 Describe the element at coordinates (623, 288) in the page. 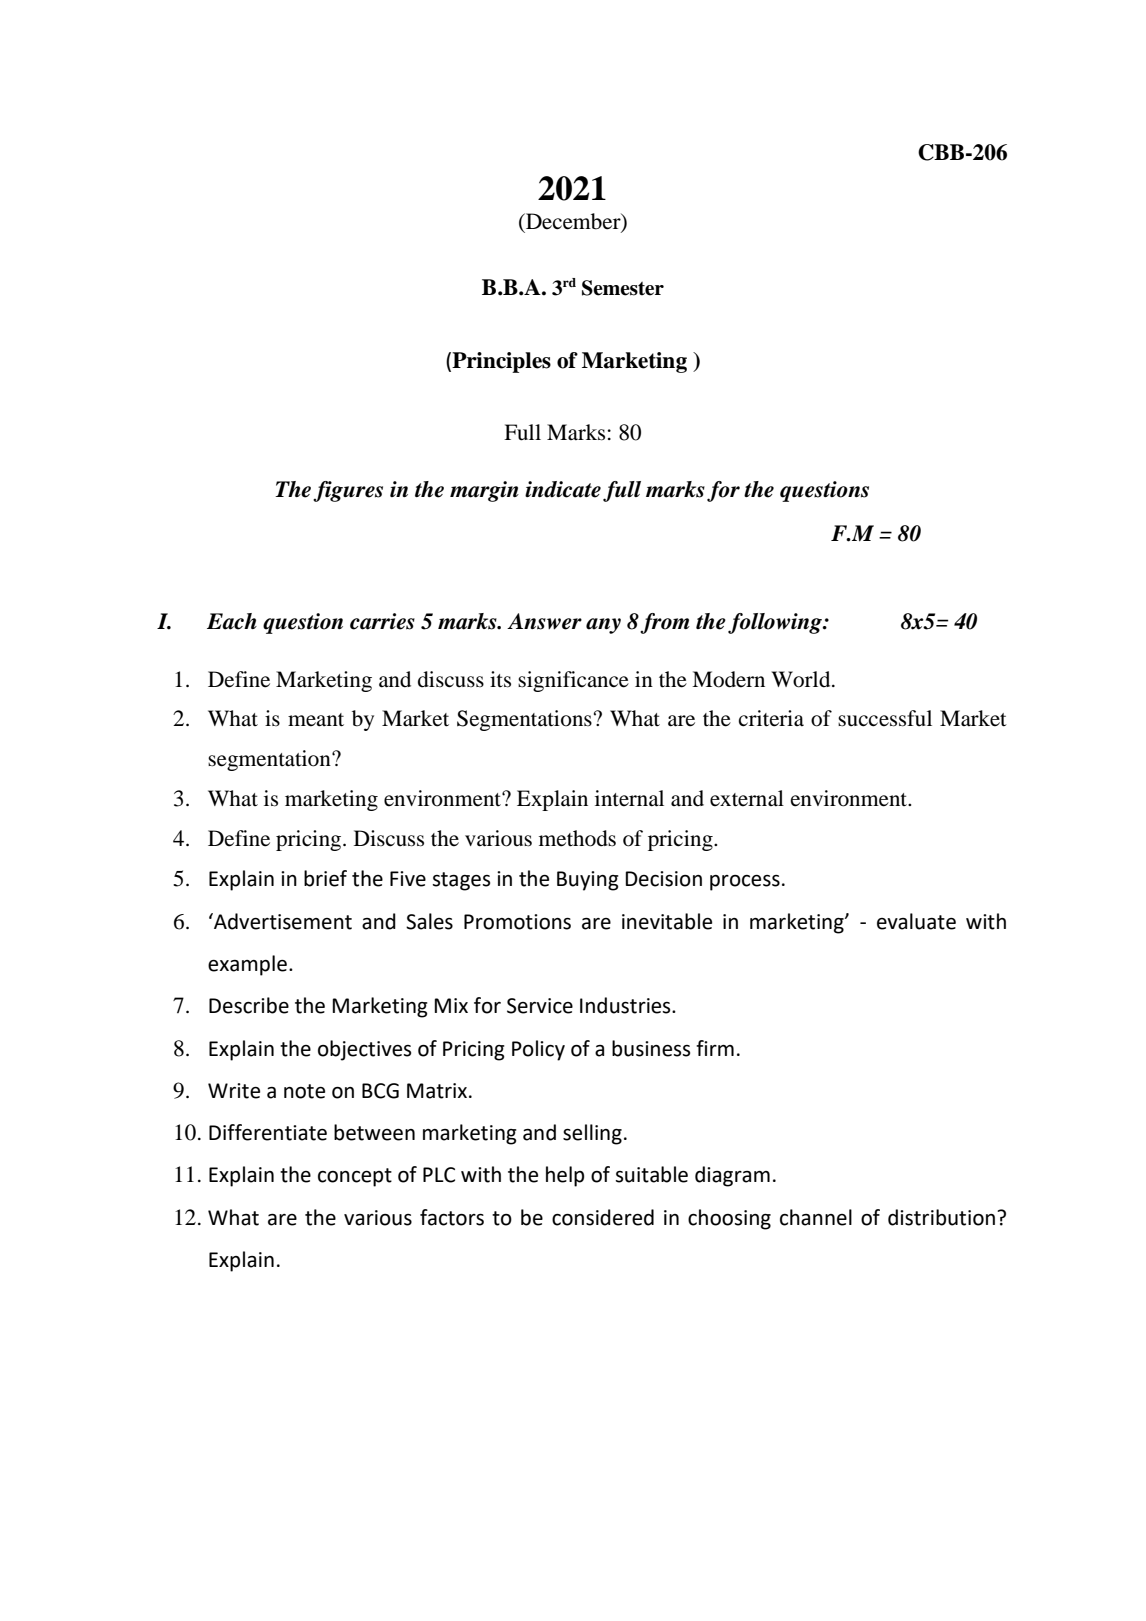

I see `Semester` at that location.
